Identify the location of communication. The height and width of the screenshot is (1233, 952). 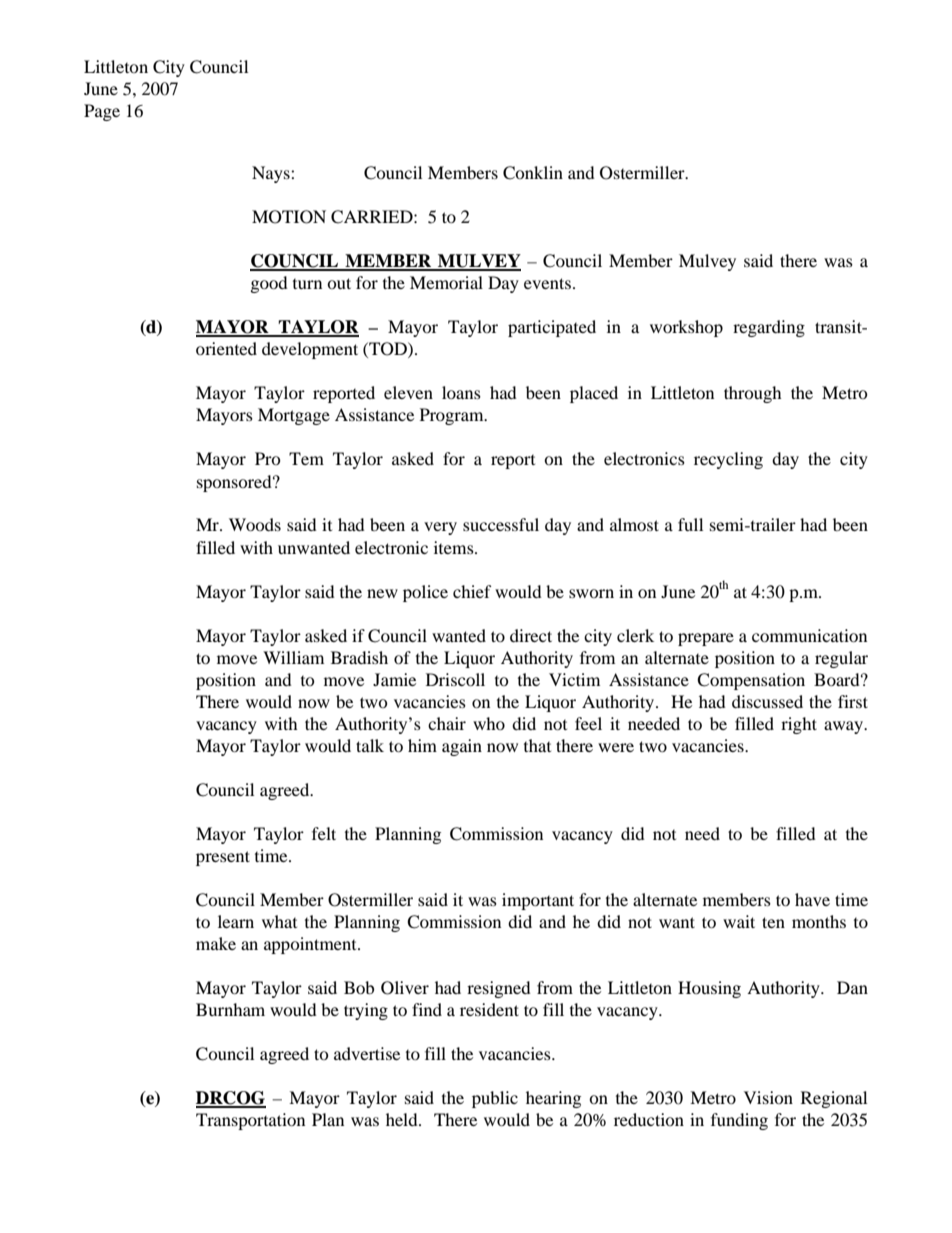
(809, 635).
